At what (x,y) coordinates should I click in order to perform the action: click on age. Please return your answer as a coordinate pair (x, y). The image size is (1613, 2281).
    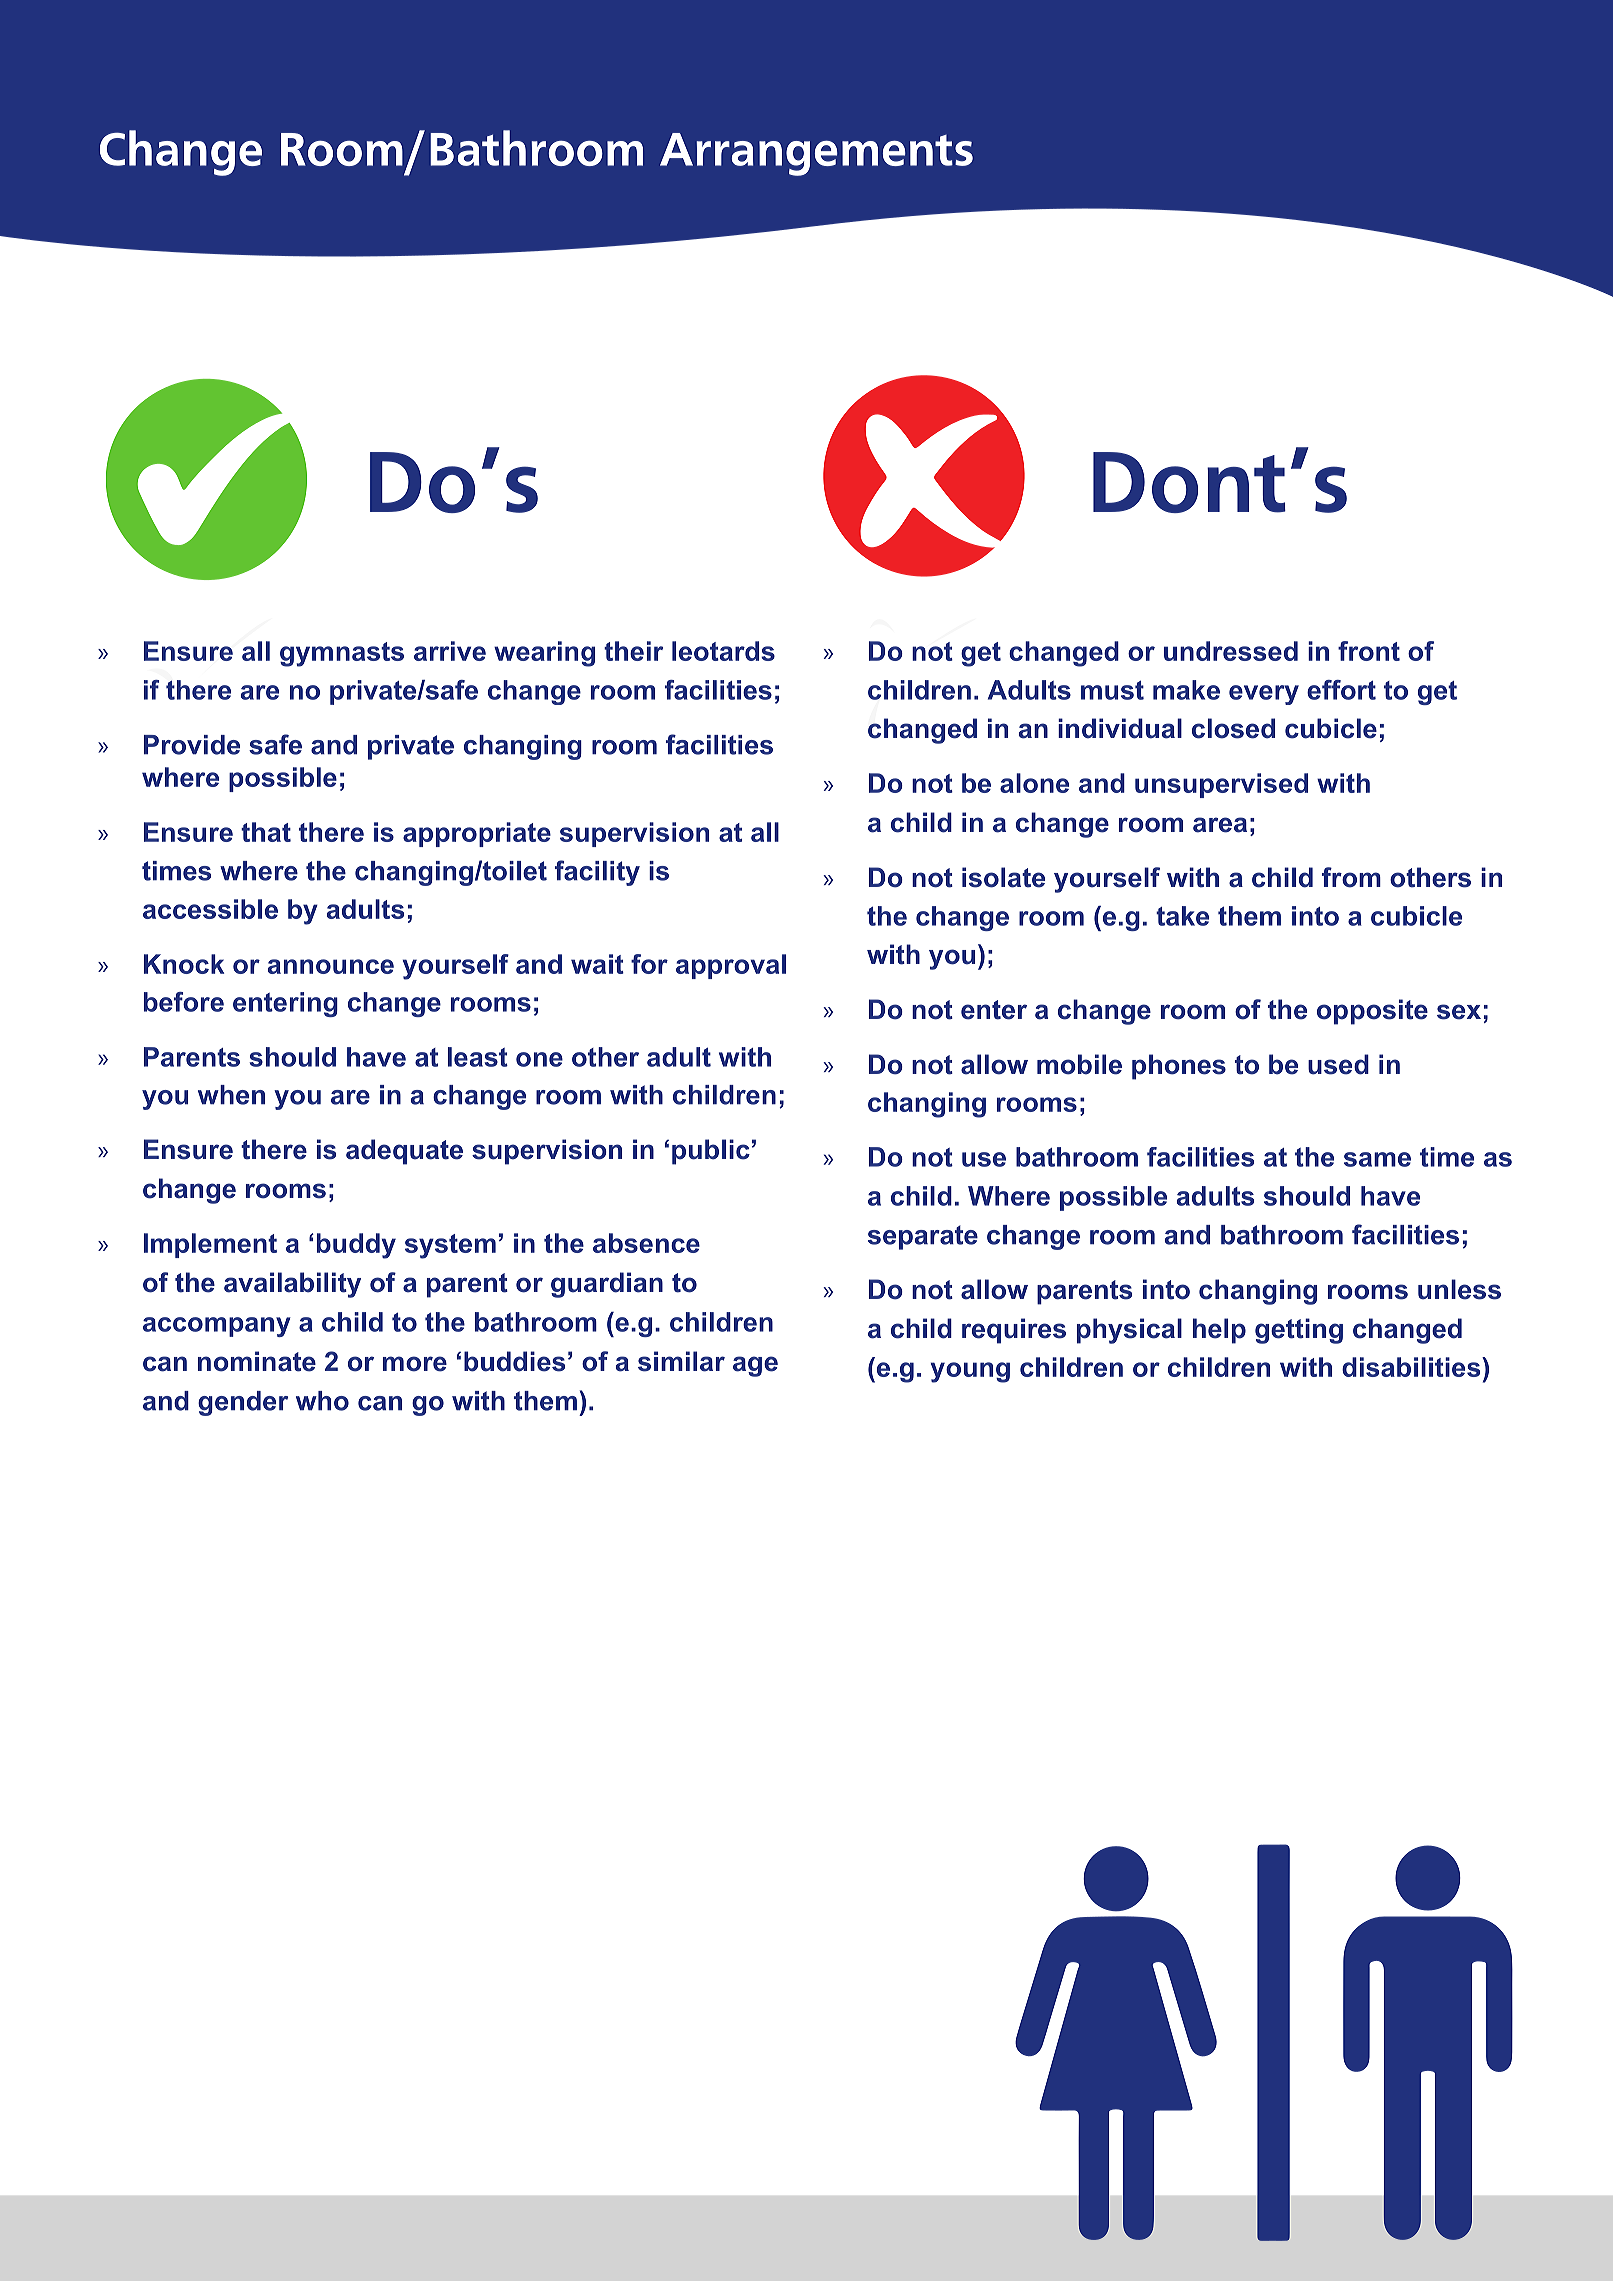
    Looking at the image, I should click on (755, 1366).
